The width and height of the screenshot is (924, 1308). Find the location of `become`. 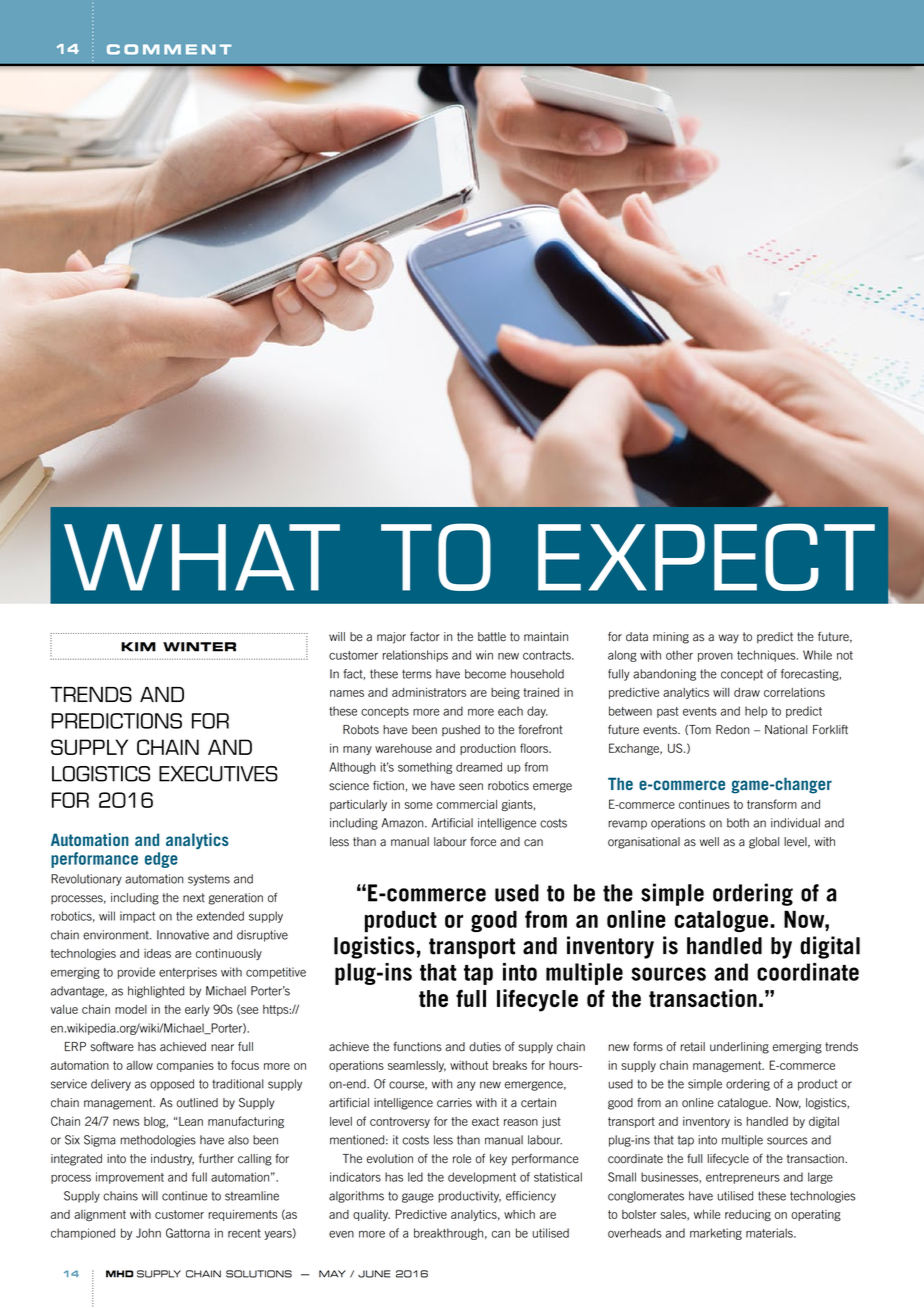

become is located at coordinates (485, 674).
